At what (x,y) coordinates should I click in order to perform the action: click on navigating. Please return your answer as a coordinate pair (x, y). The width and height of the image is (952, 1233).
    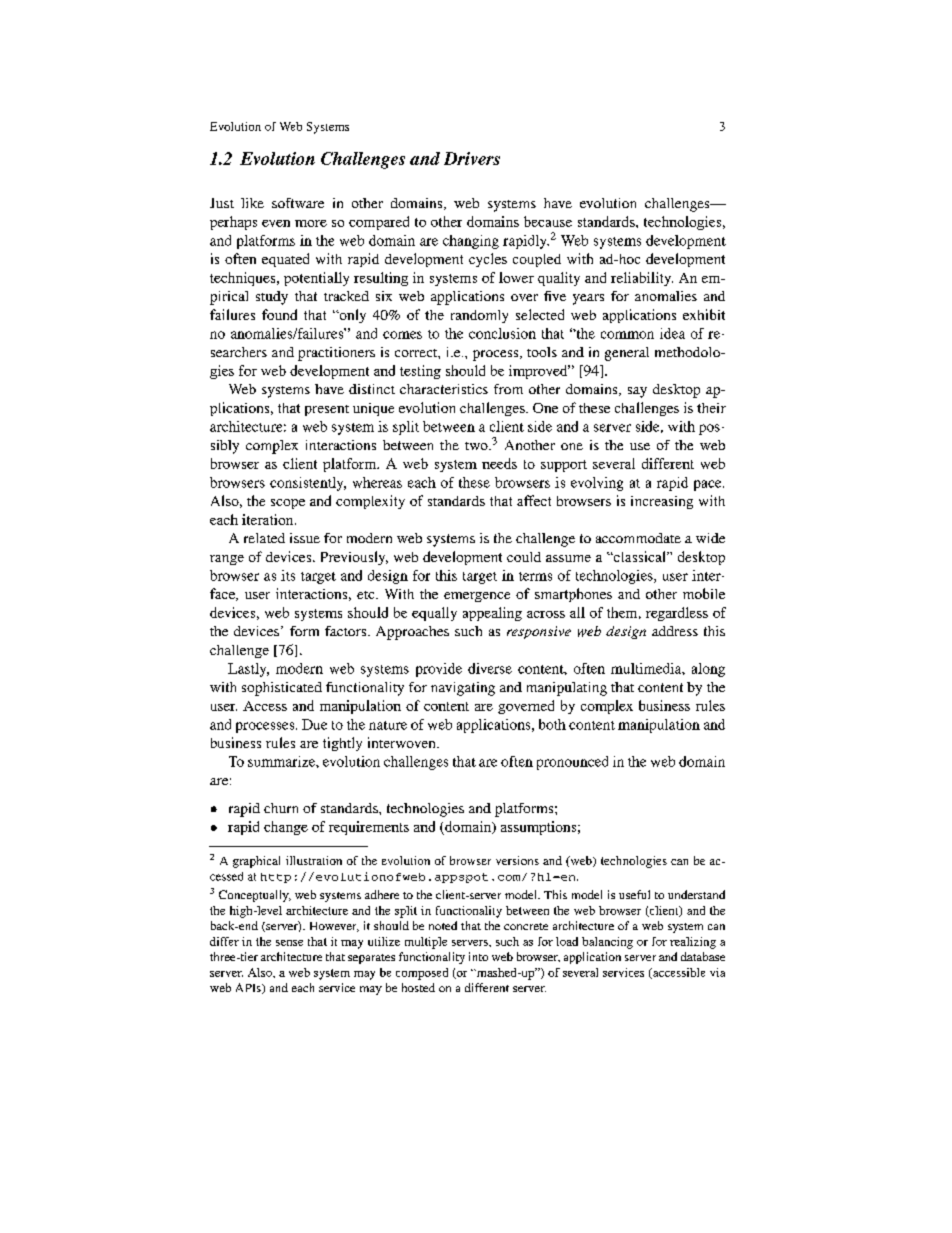
    Looking at the image, I should click on (463, 689).
